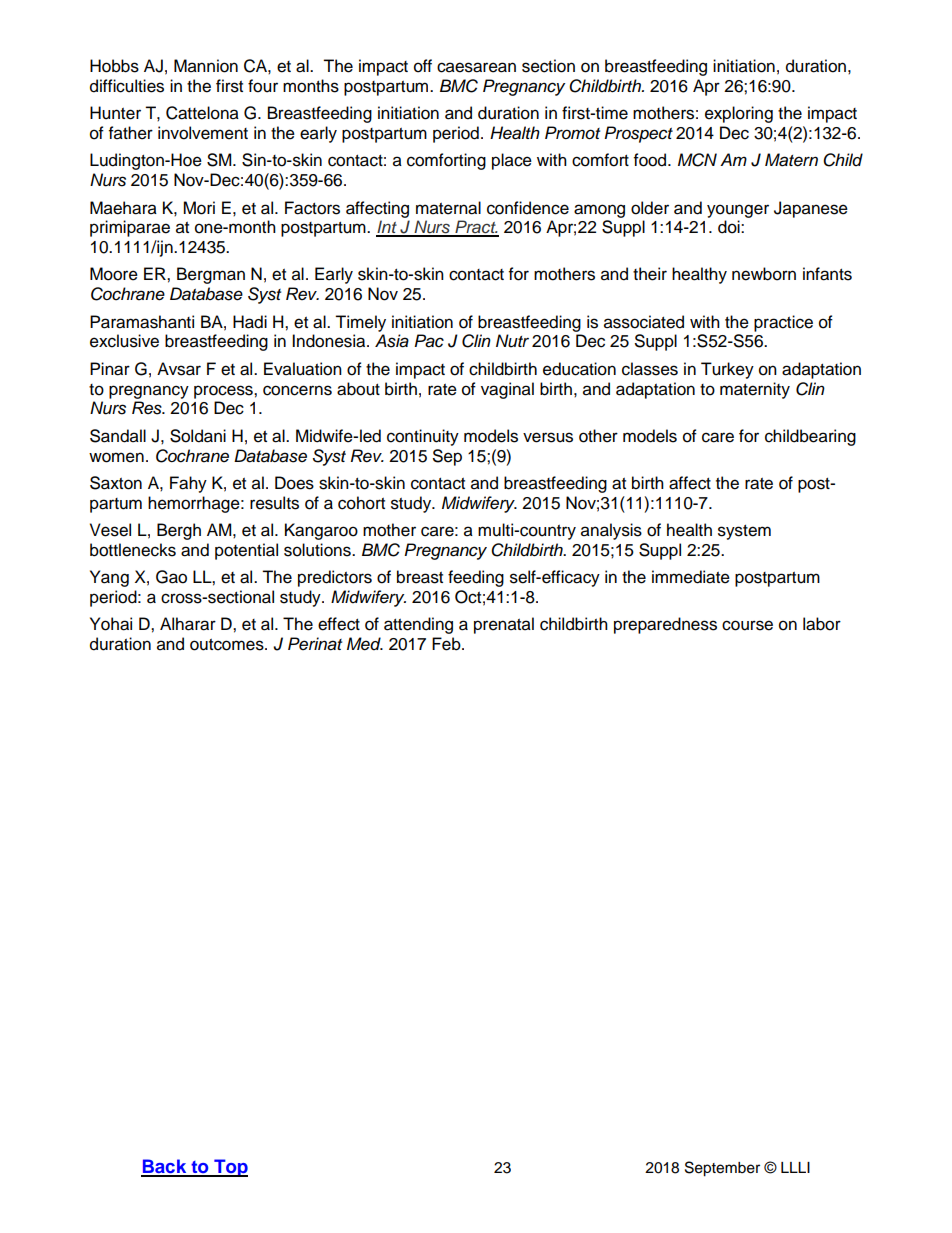 The width and height of the document is (952, 1233). Describe the element at coordinates (203, 133) in the document. I see `involvement` at that location.
